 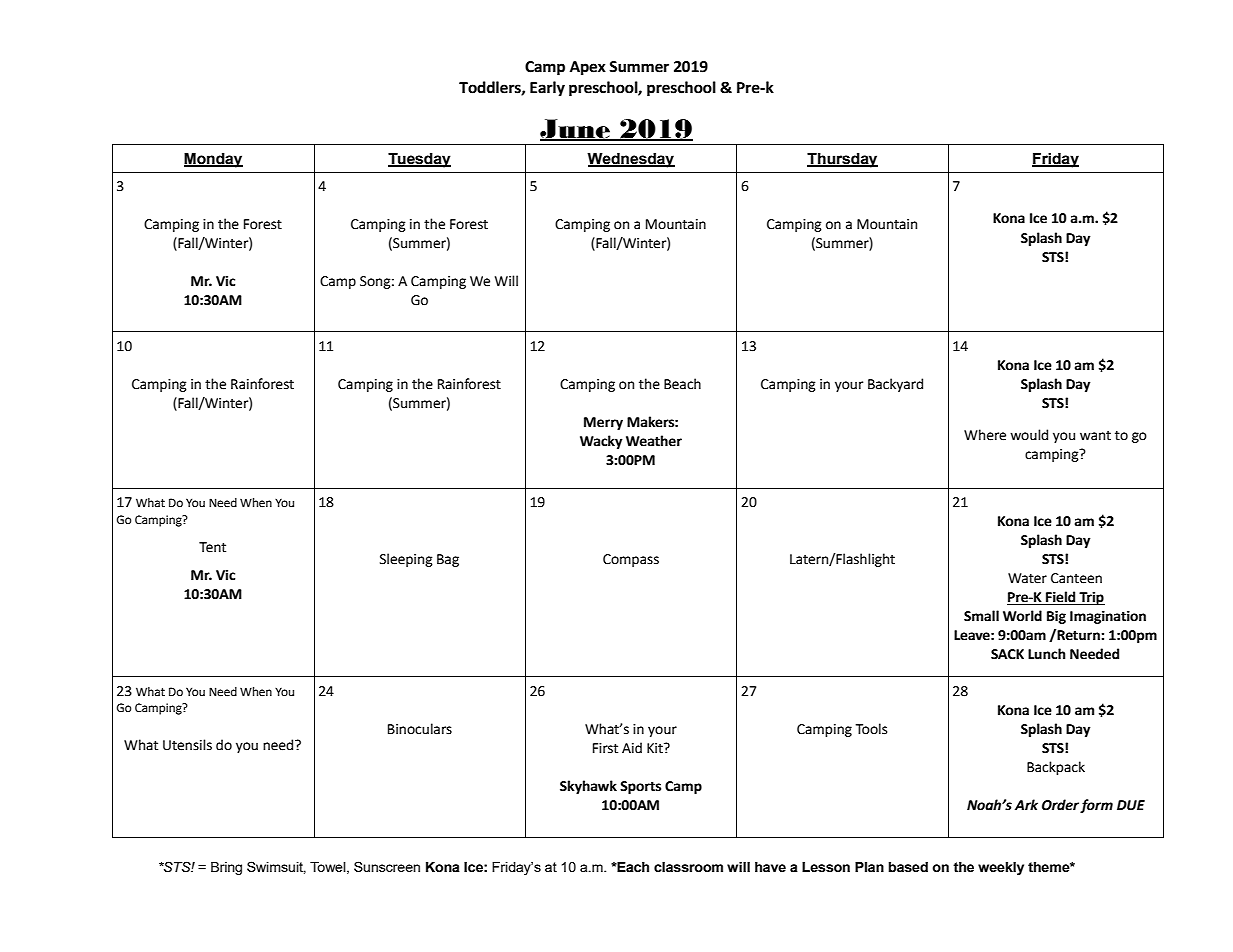 What do you see at coordinates (654, 441) in the page?
I see `Weather` at bounding box center [654, 441].
